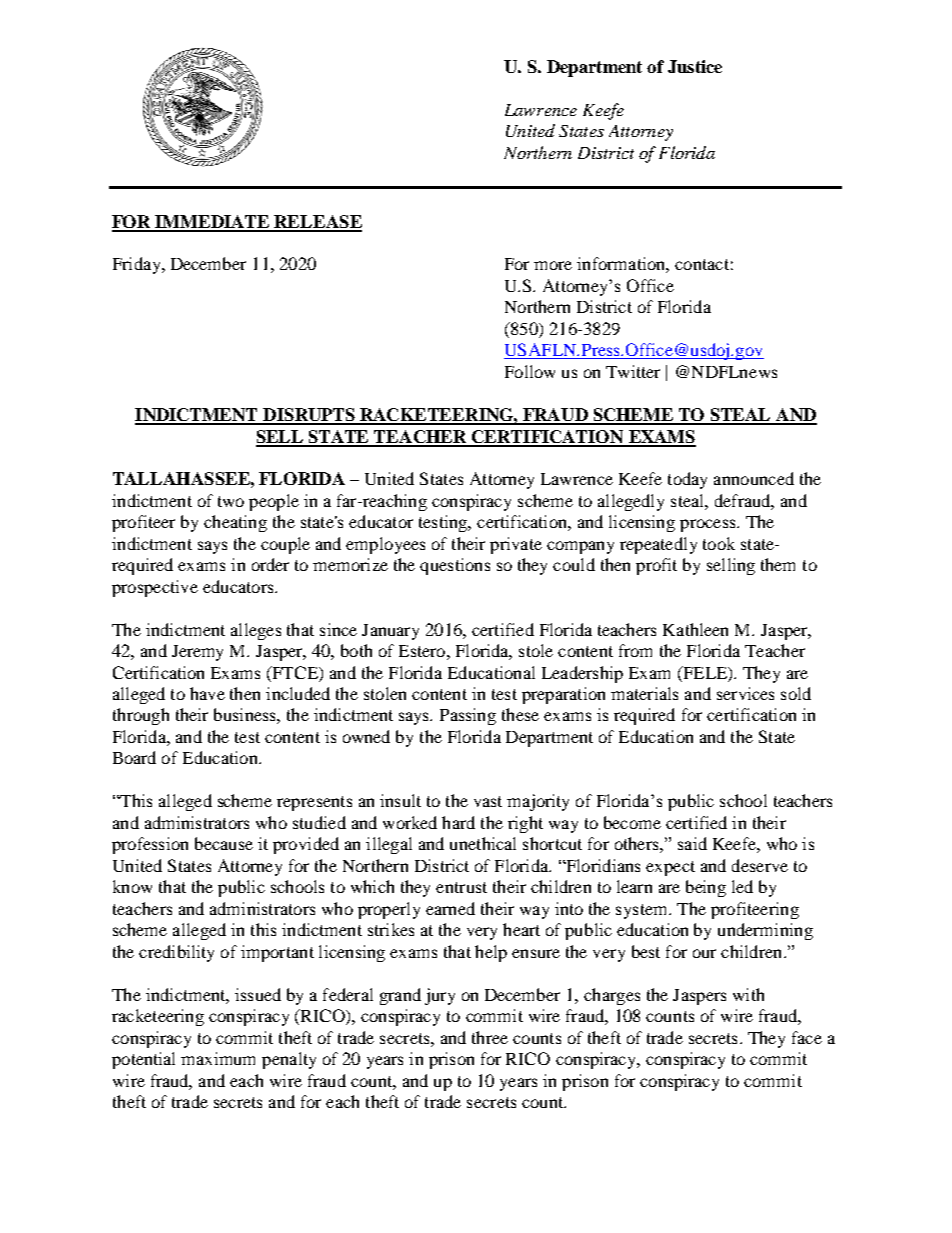  What do you see at coordinates (719, 543) in the screenshot?
I see `took` at bounding box center [719, 543].
